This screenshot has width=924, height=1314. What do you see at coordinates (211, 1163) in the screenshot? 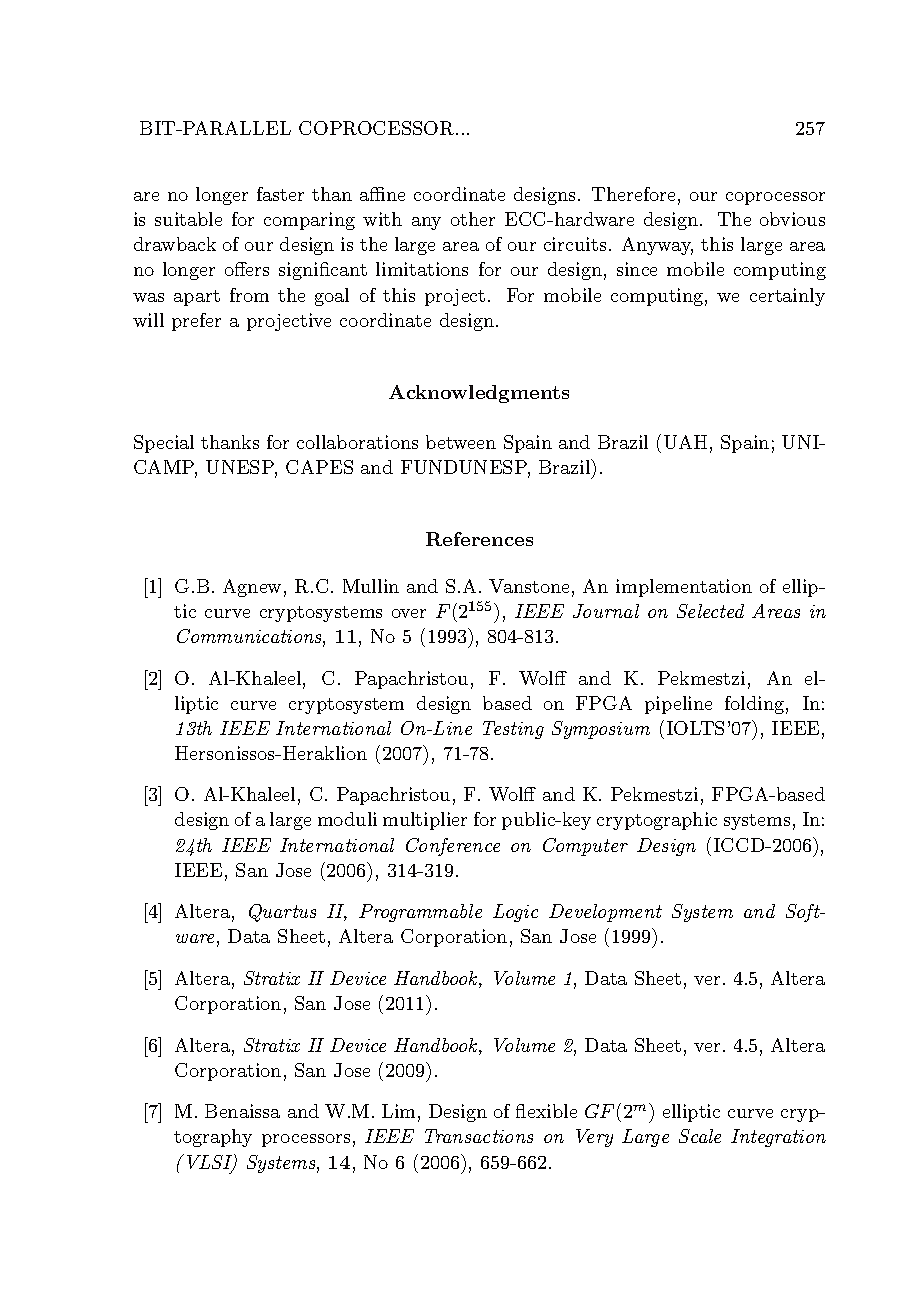
I see `VLSI` at bounding box center [211, 1163].
